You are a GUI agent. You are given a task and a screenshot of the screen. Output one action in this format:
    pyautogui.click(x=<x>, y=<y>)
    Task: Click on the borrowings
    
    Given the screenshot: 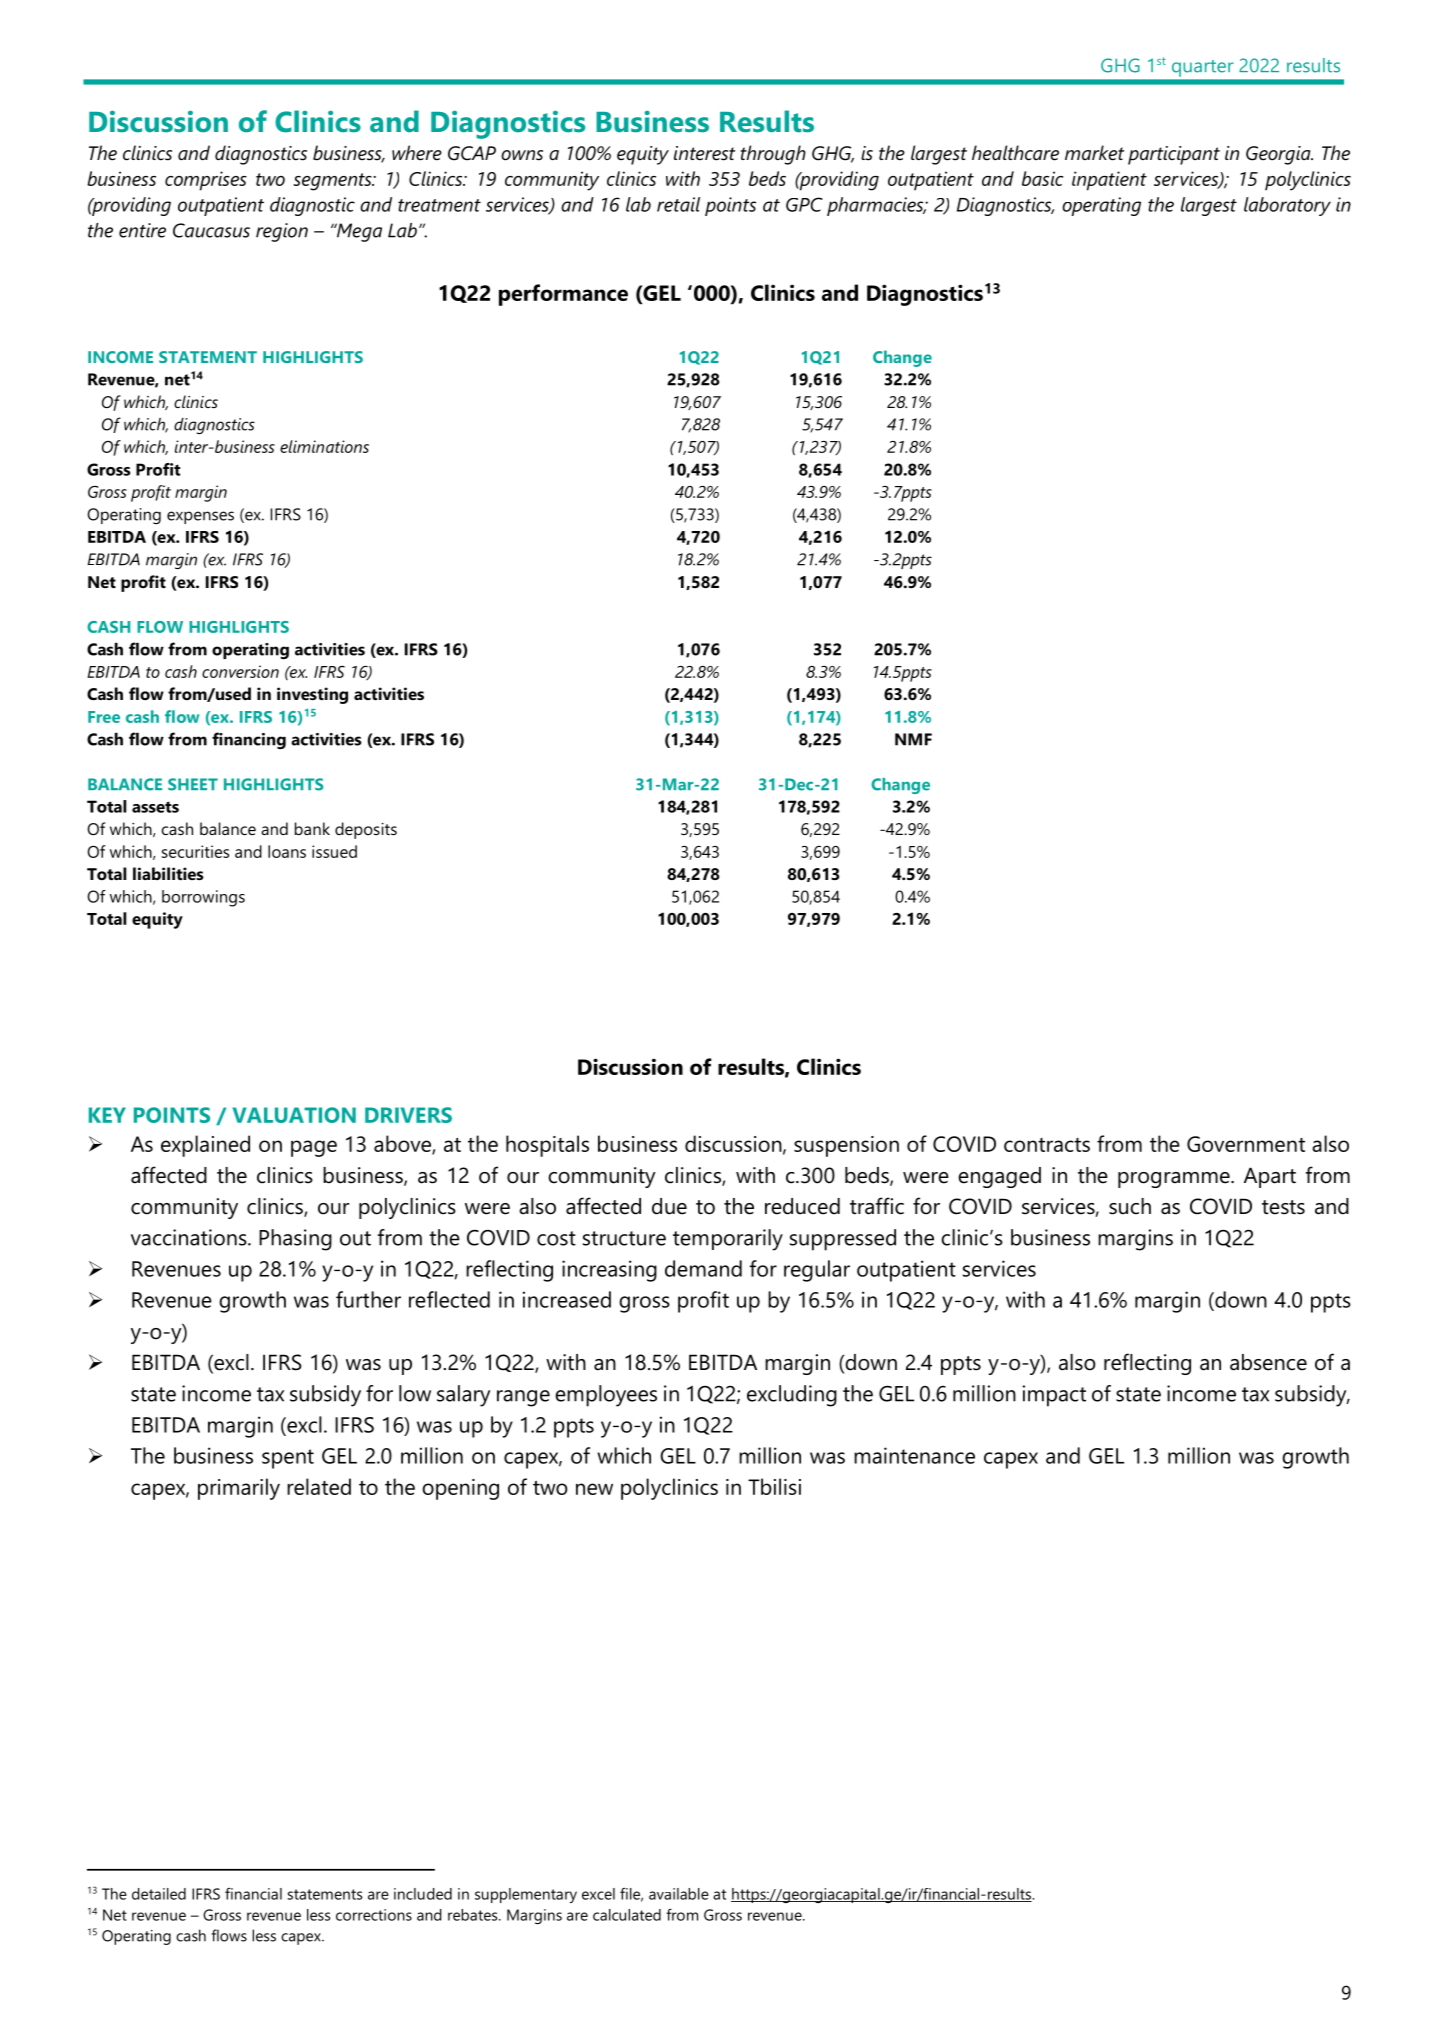 What is the action you would take?
    pyautogui.click(x=203, y=898)
